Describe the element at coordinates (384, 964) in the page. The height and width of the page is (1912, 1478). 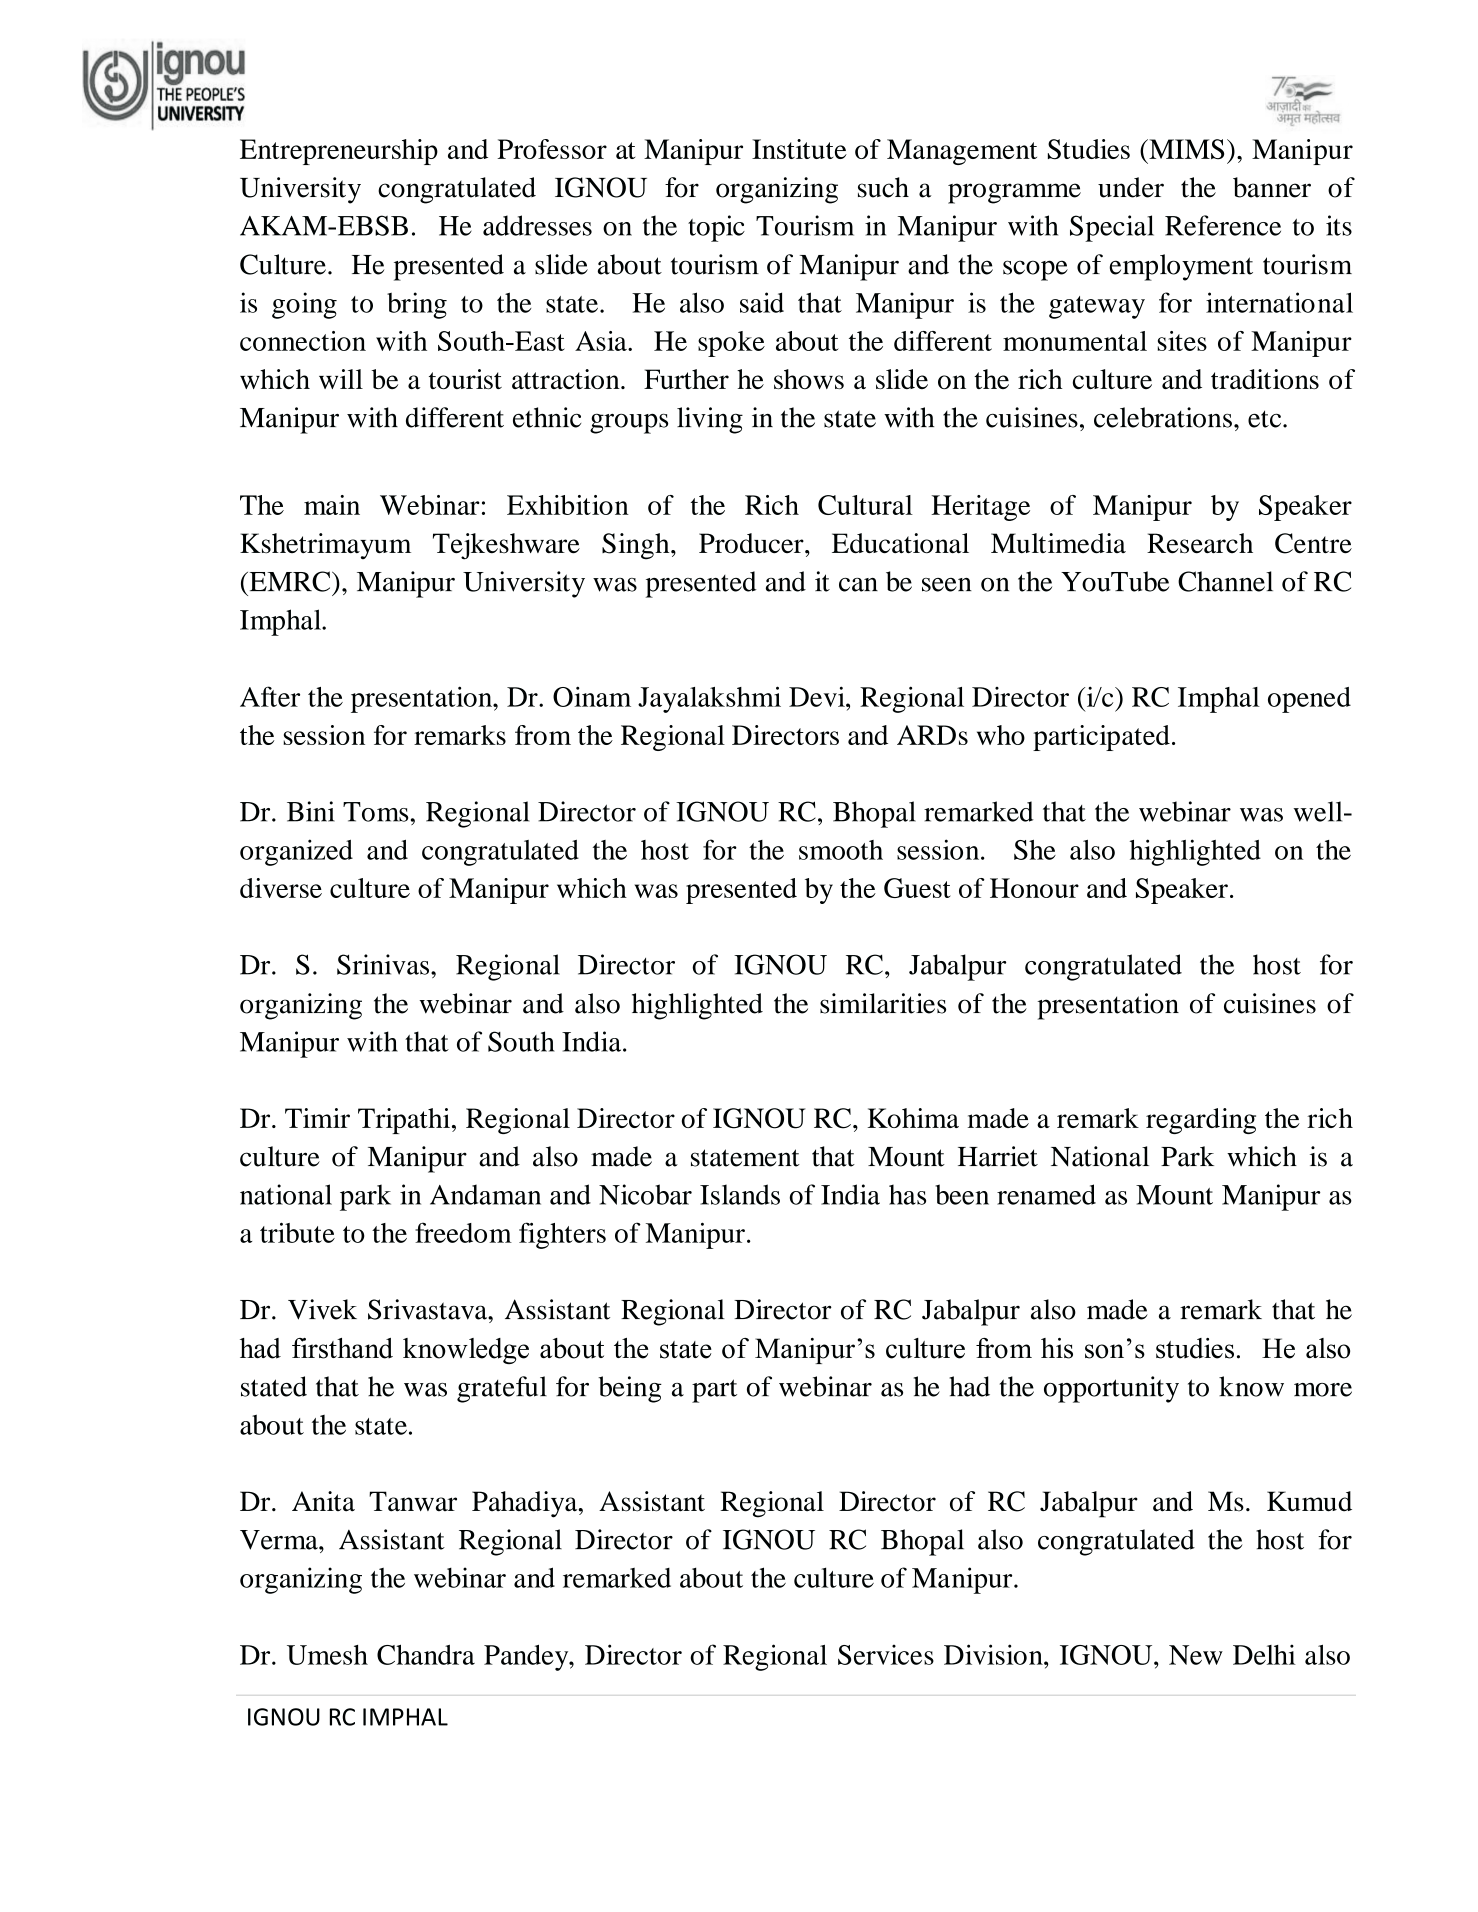
I see `Srinivas` at that location.
